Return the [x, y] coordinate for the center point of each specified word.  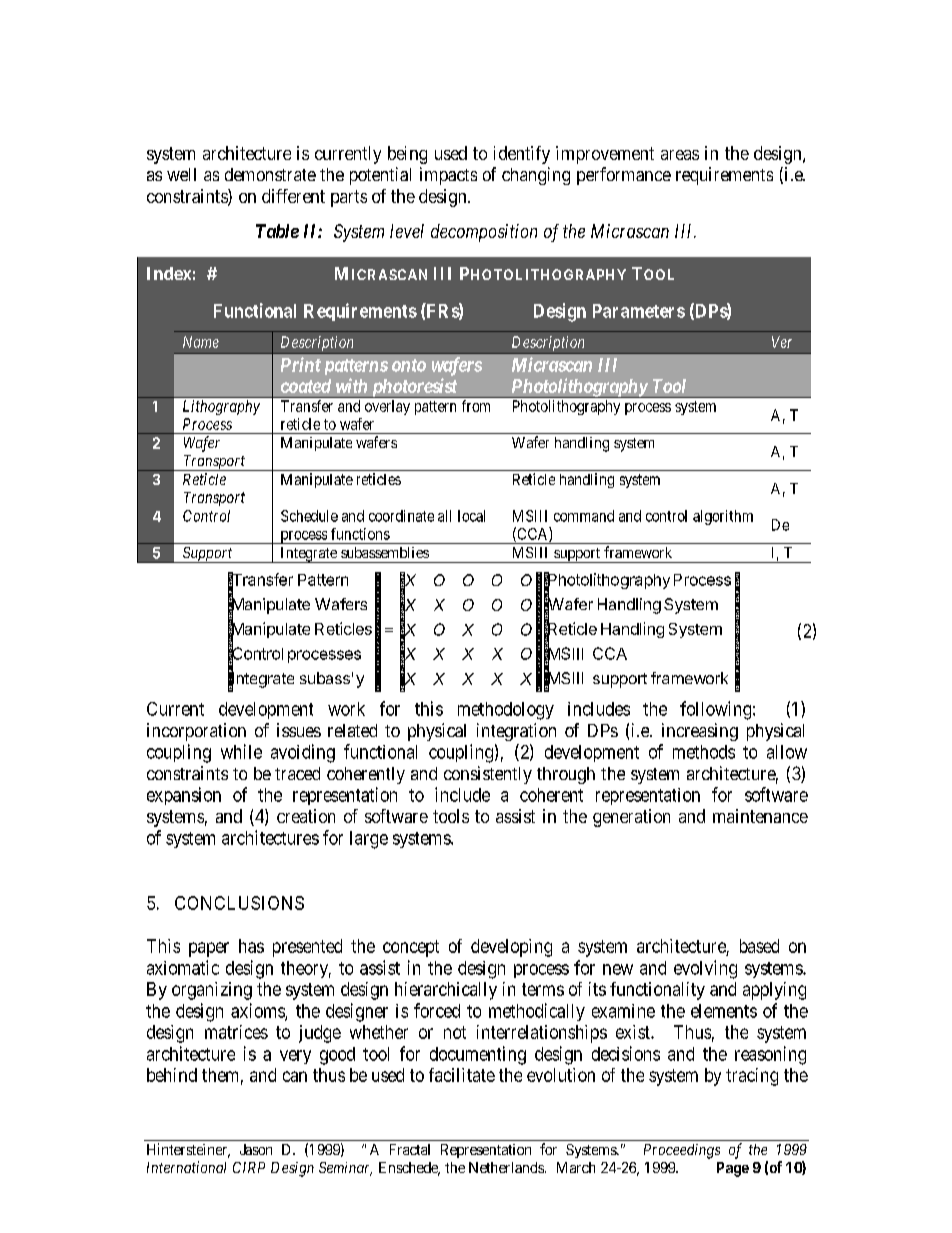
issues [299, 730]
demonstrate [270, 174]
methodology [506, 711]
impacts [448, 176]
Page [733, 1169]
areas [680, 155]
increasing [700, 732]
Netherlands [506, 1167]
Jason [256, 1149]
